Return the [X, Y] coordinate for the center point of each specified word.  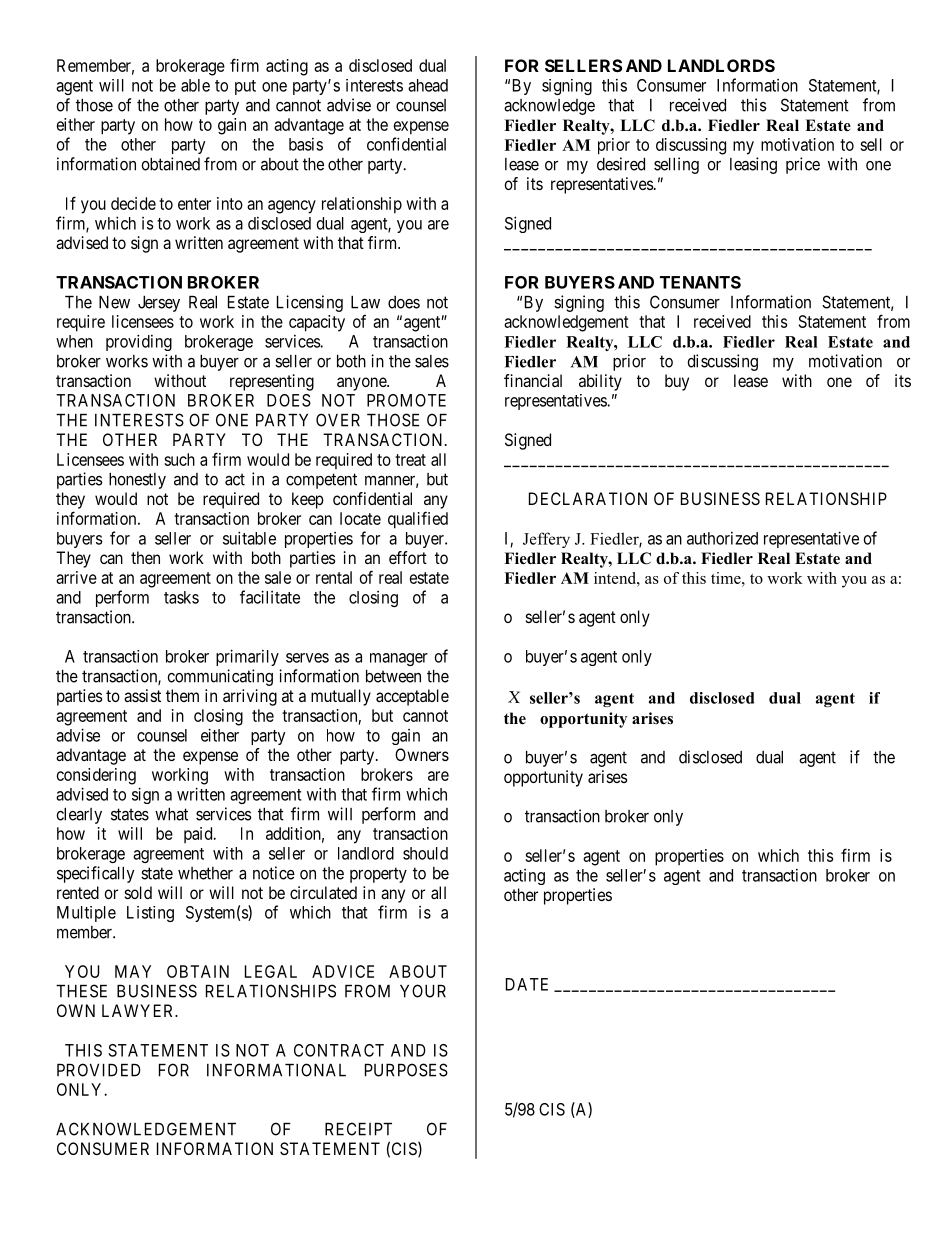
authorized [722, 538]
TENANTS [700, 282]
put [245, 87]
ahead [428, 85]
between [393, 676]
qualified [418, 520]
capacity [317, 323]
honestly [137, 481]
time [727, 578]
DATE [527, 984]
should [425, 853]
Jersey [159, 304]
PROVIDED [99, 1070]
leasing [753, 165]
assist [142, 695]
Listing [150, 914]
